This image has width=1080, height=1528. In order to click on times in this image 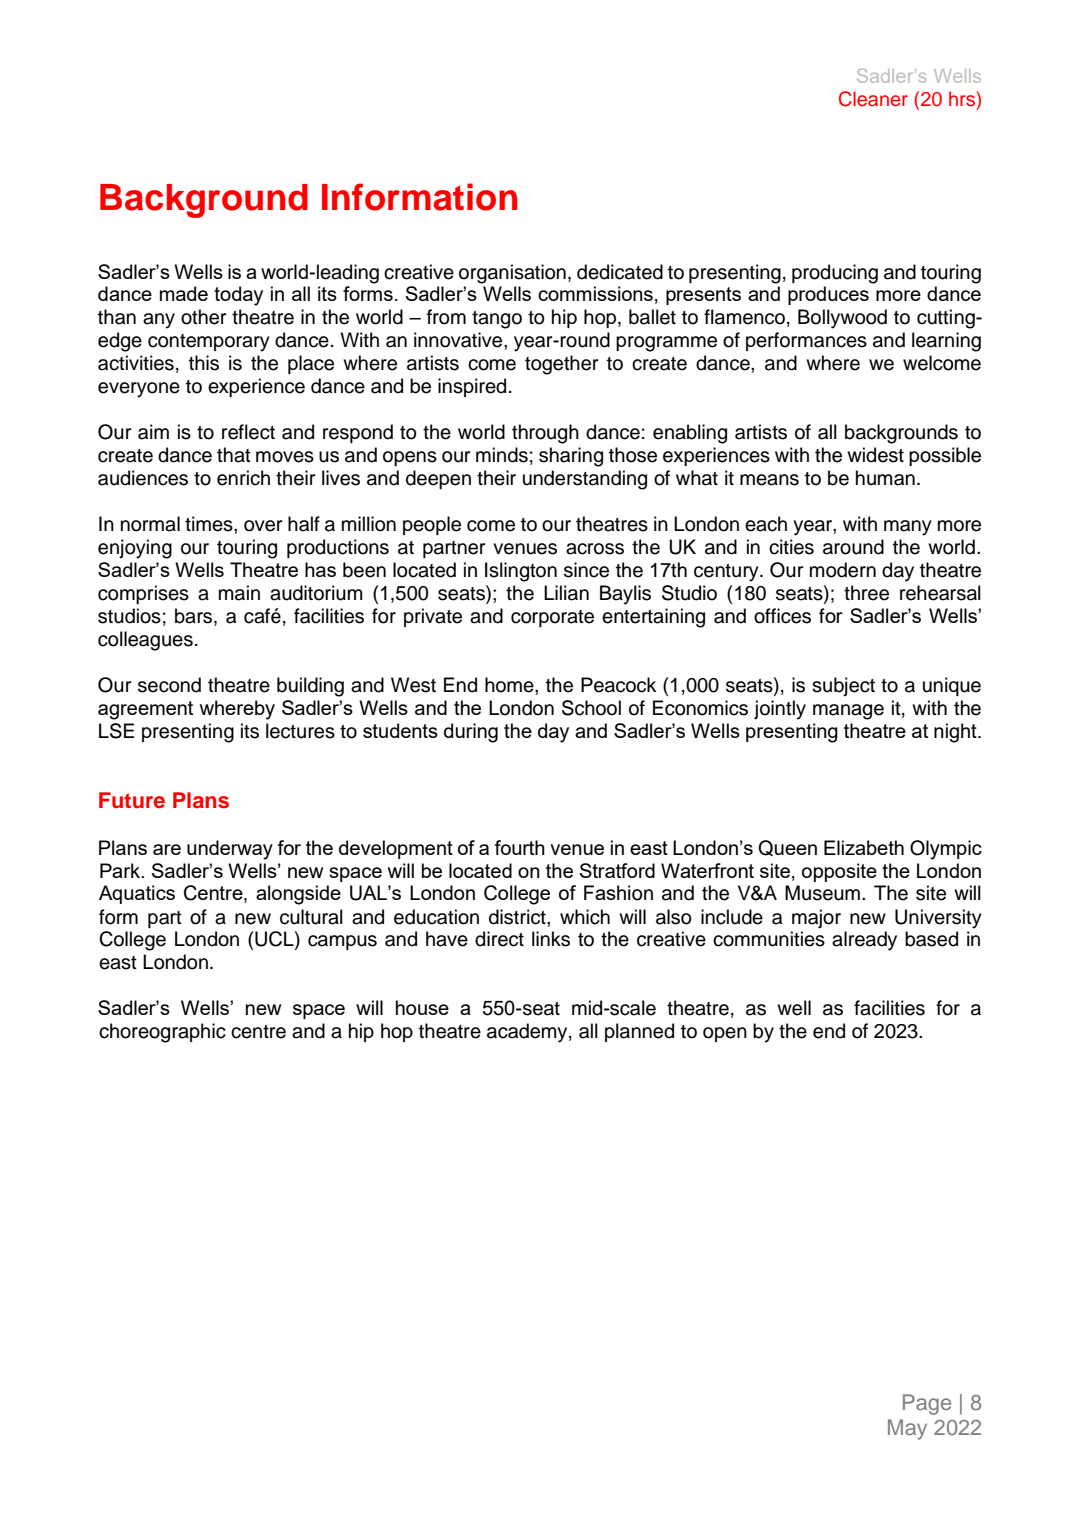, I will do `click(210, 524)`.
